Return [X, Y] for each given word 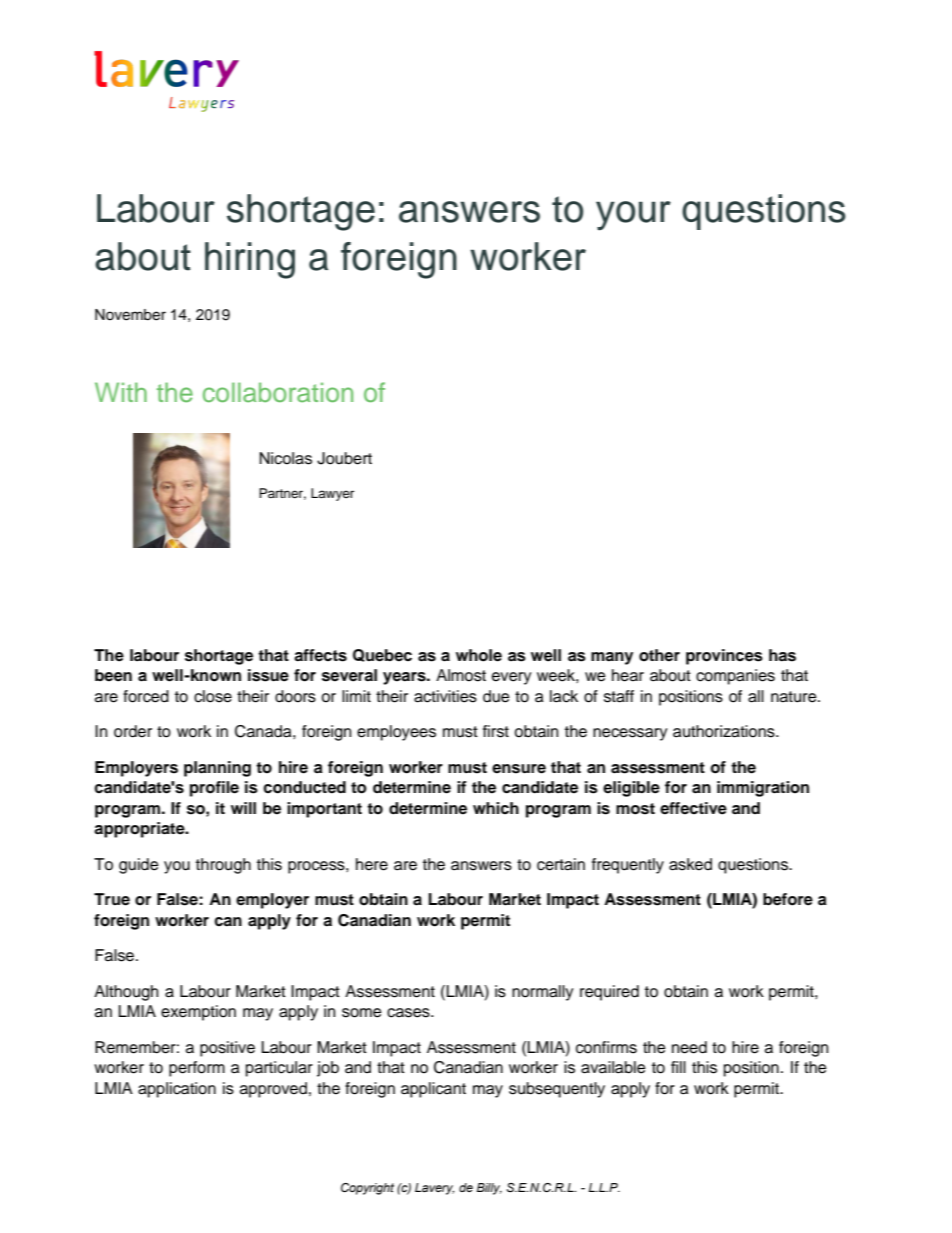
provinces [724, 657]
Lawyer [332, 494]
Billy [489, 1189]
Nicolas [285, 458]
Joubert [344, 458]
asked [690, 864]
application [177, 1090]
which [496, 808]
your [633, 216]
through [223, 866]
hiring [250, 260]
